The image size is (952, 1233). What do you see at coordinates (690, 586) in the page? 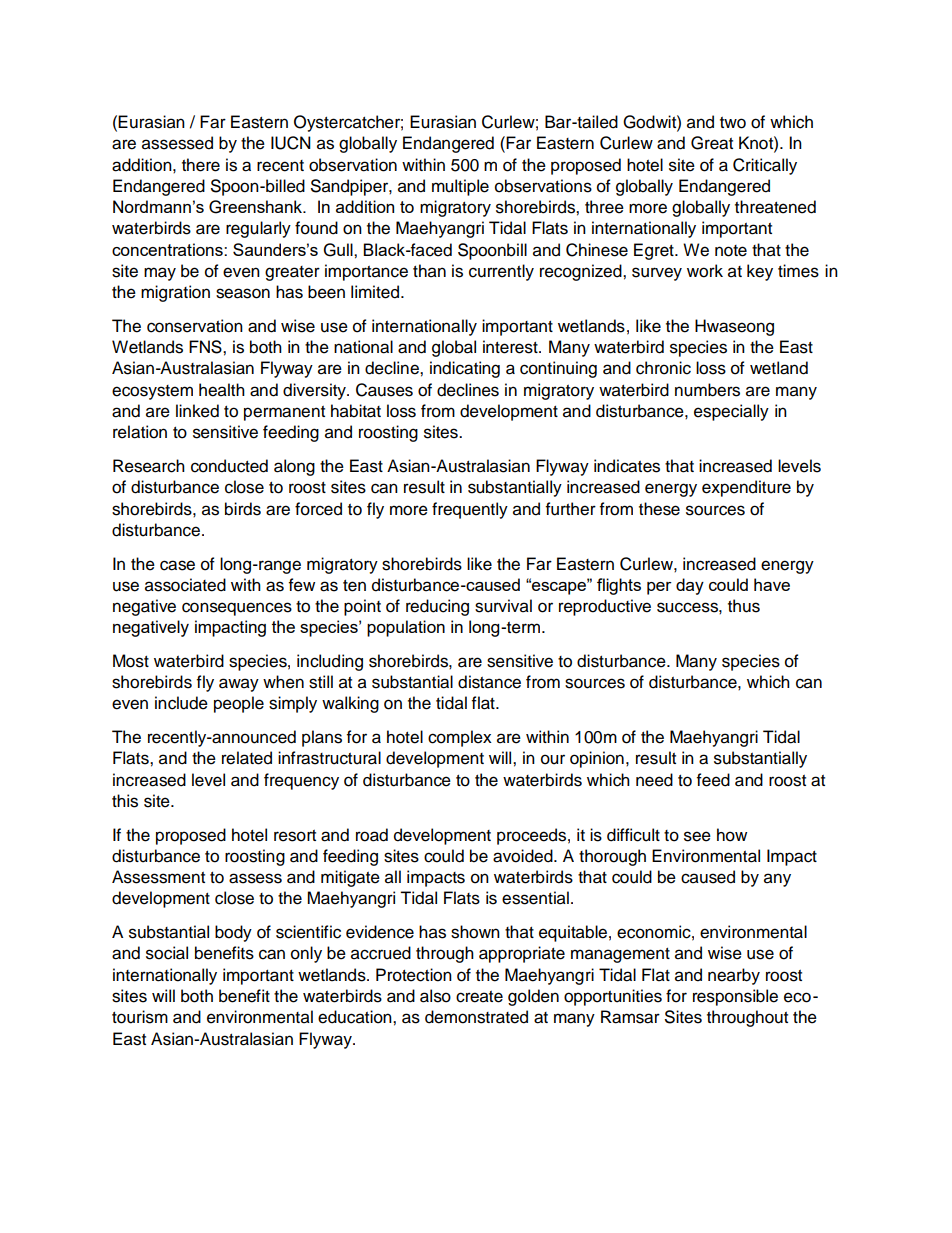
I see `day` at bounding box center [690, 586].
